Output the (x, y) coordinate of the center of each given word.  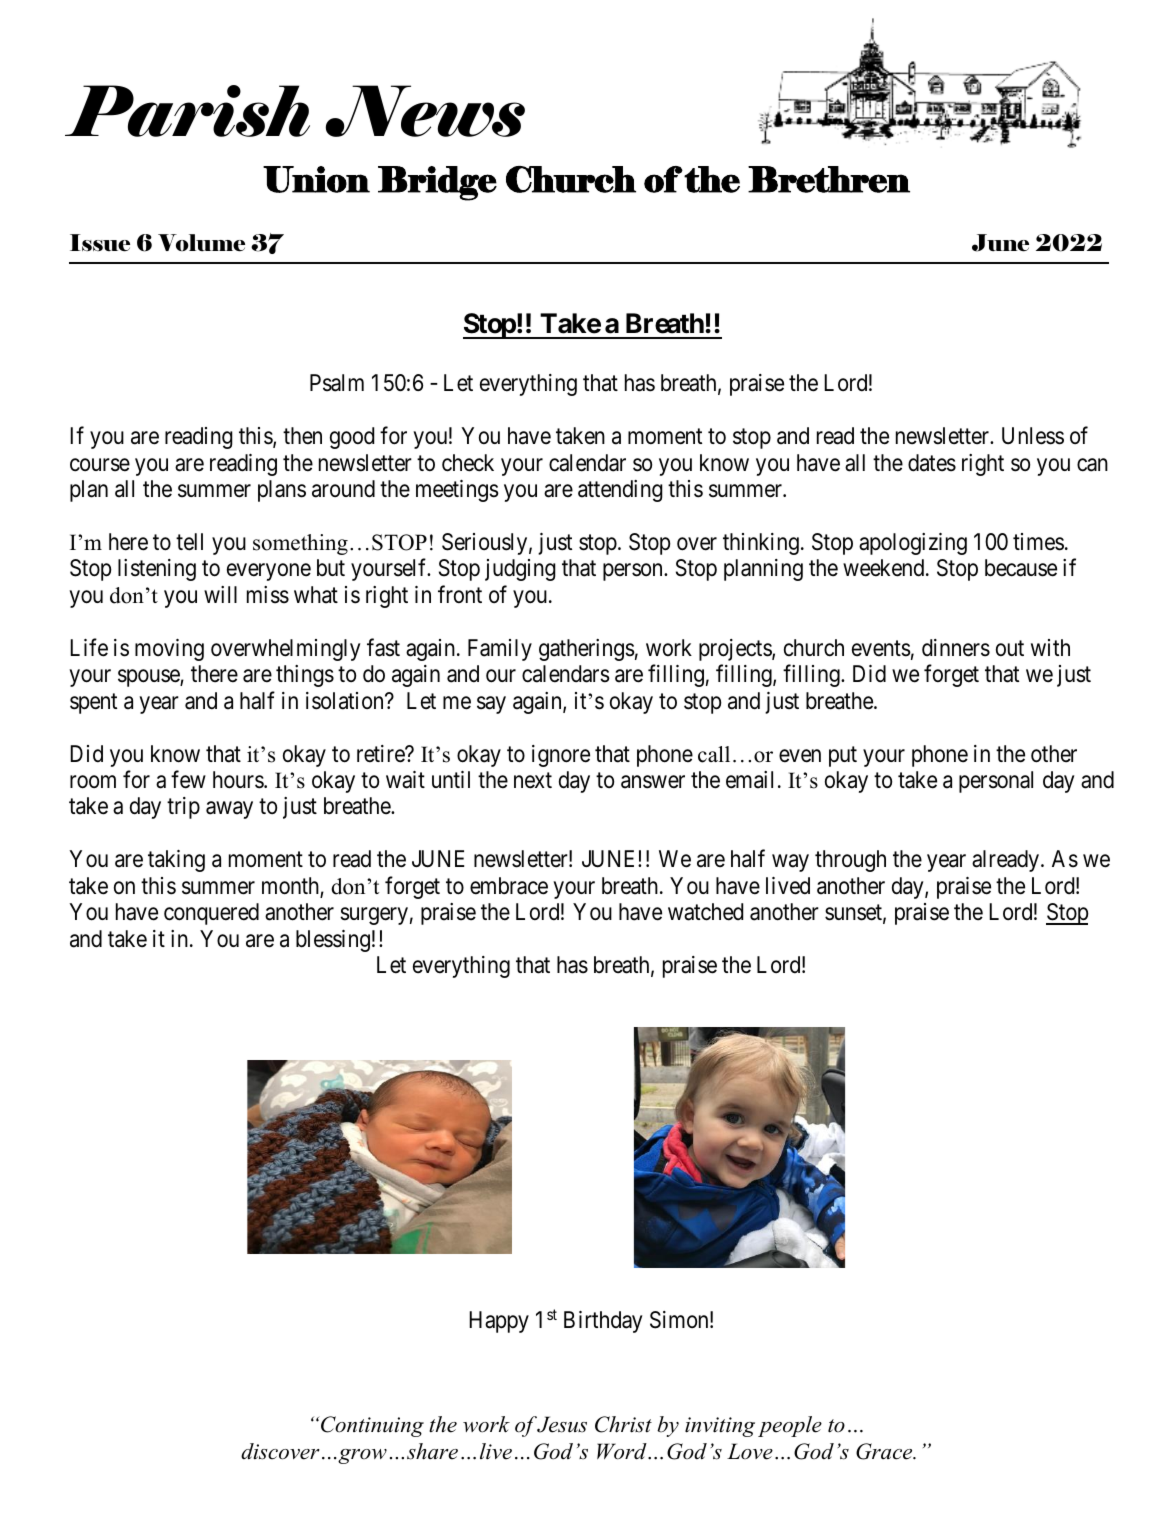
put (843, 756)
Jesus (562, 1424)
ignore (561, 756)
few (188, 779)
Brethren (829, 179)
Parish (187, 111)
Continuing (372, 1426)
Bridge (437, 183)
